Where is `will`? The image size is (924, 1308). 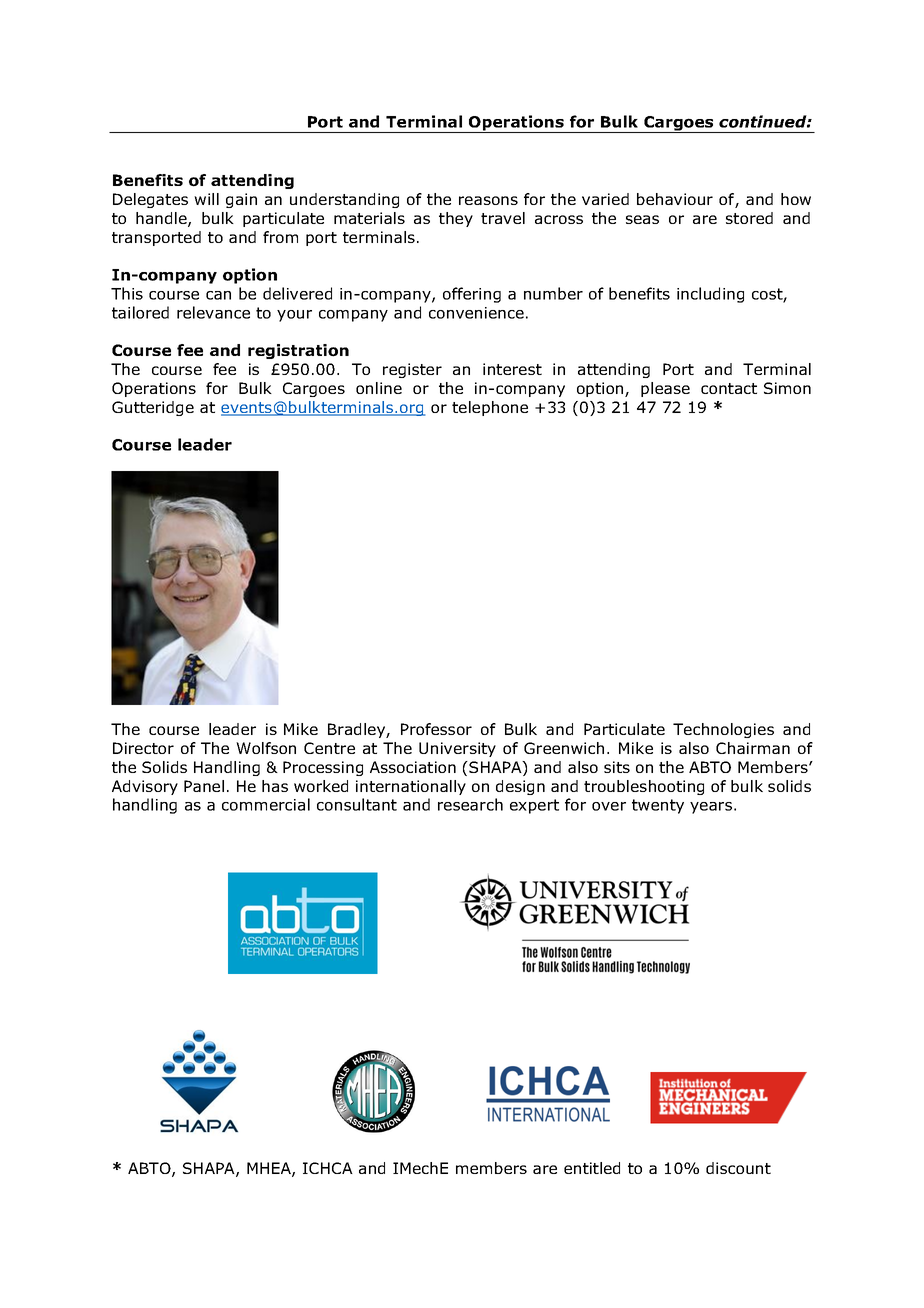 will is located at coordinates (206, 199).
